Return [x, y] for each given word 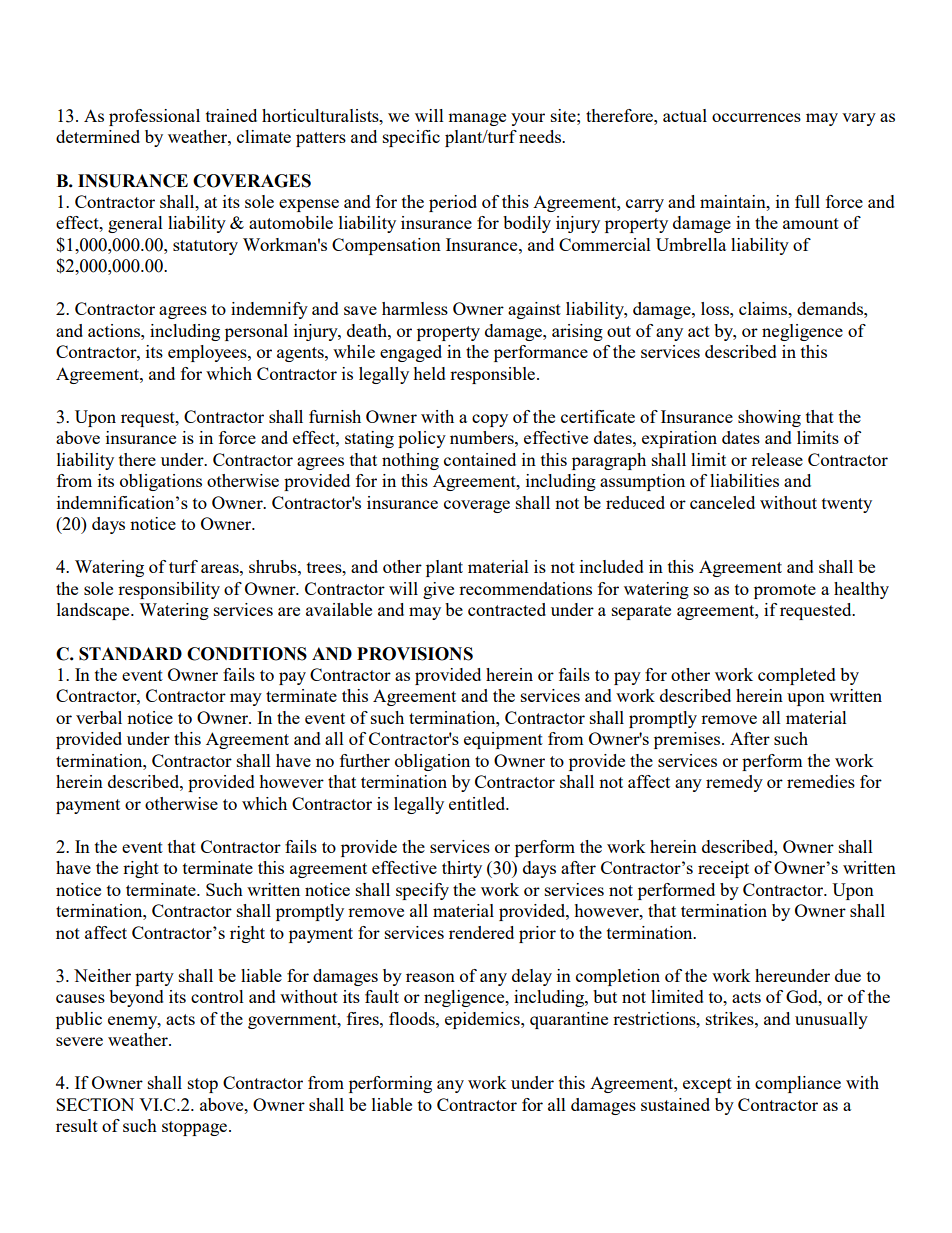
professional [154, 117]
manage [477, 119]
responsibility [169, 590]
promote [785, 591]
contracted [507, 609]
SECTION [95, 1104]
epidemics [483, 1020]
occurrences [756, 117]
